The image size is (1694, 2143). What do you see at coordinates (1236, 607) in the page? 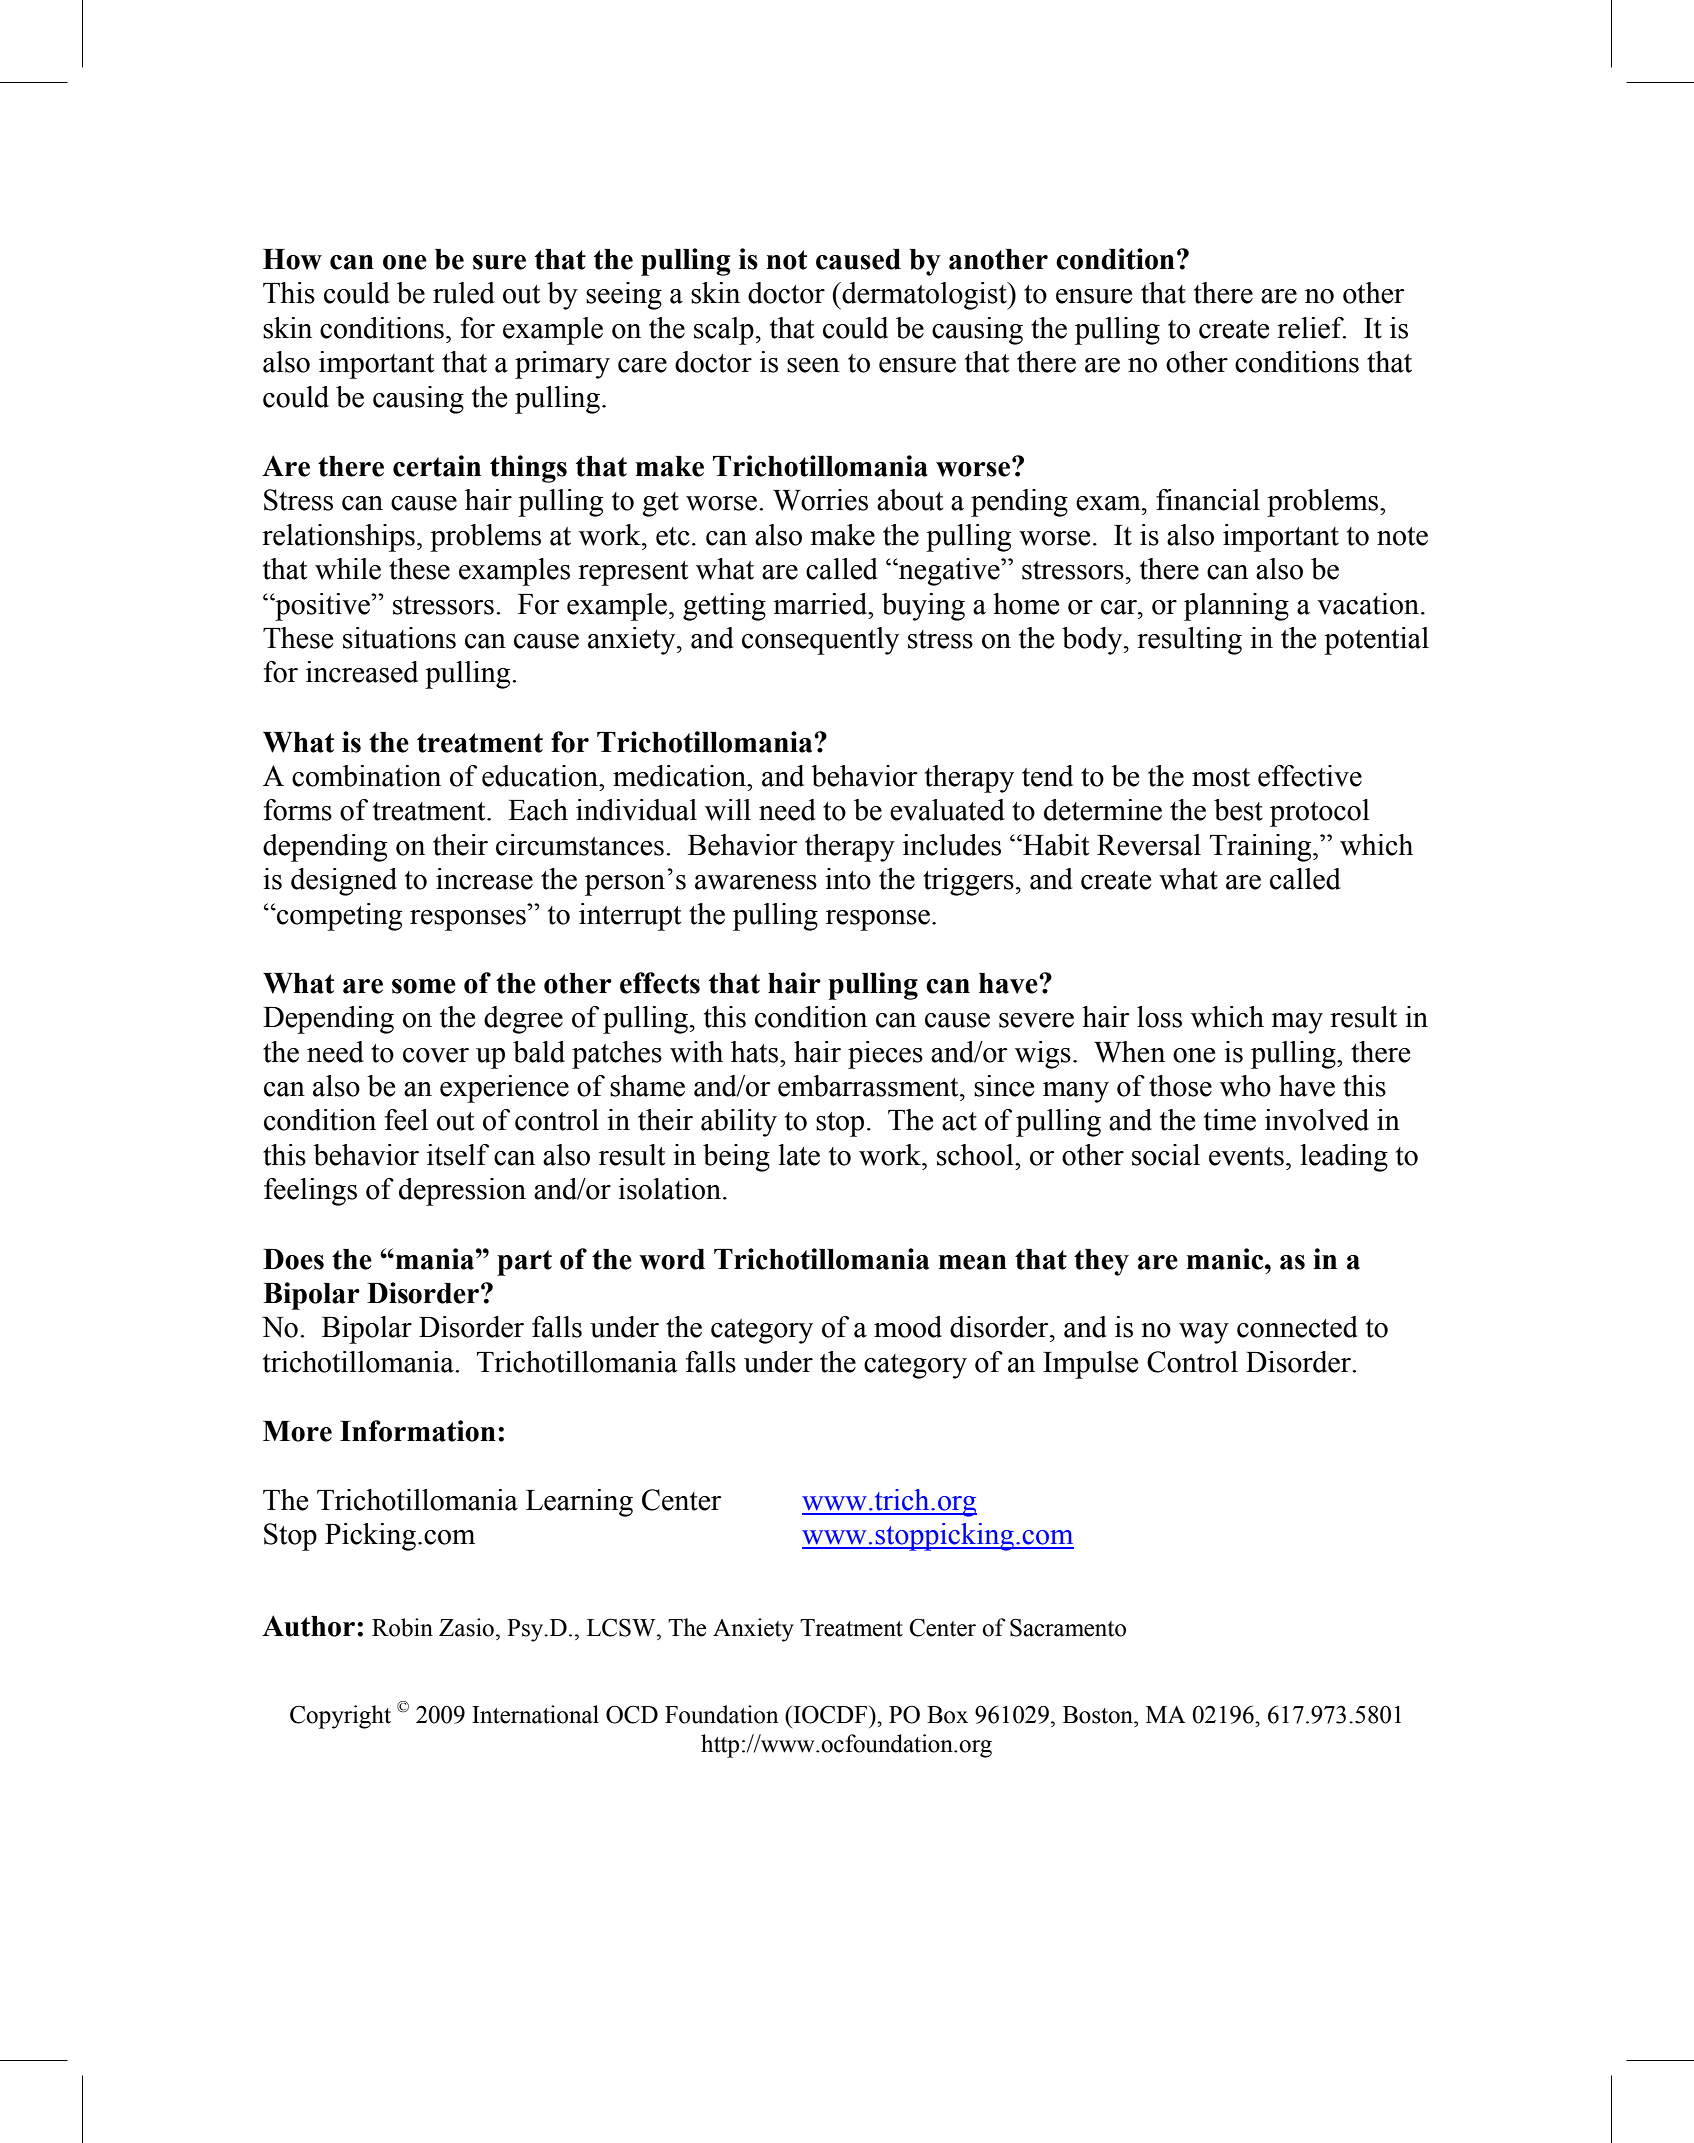
I see `planning` at bounding box center [1236, 607].
